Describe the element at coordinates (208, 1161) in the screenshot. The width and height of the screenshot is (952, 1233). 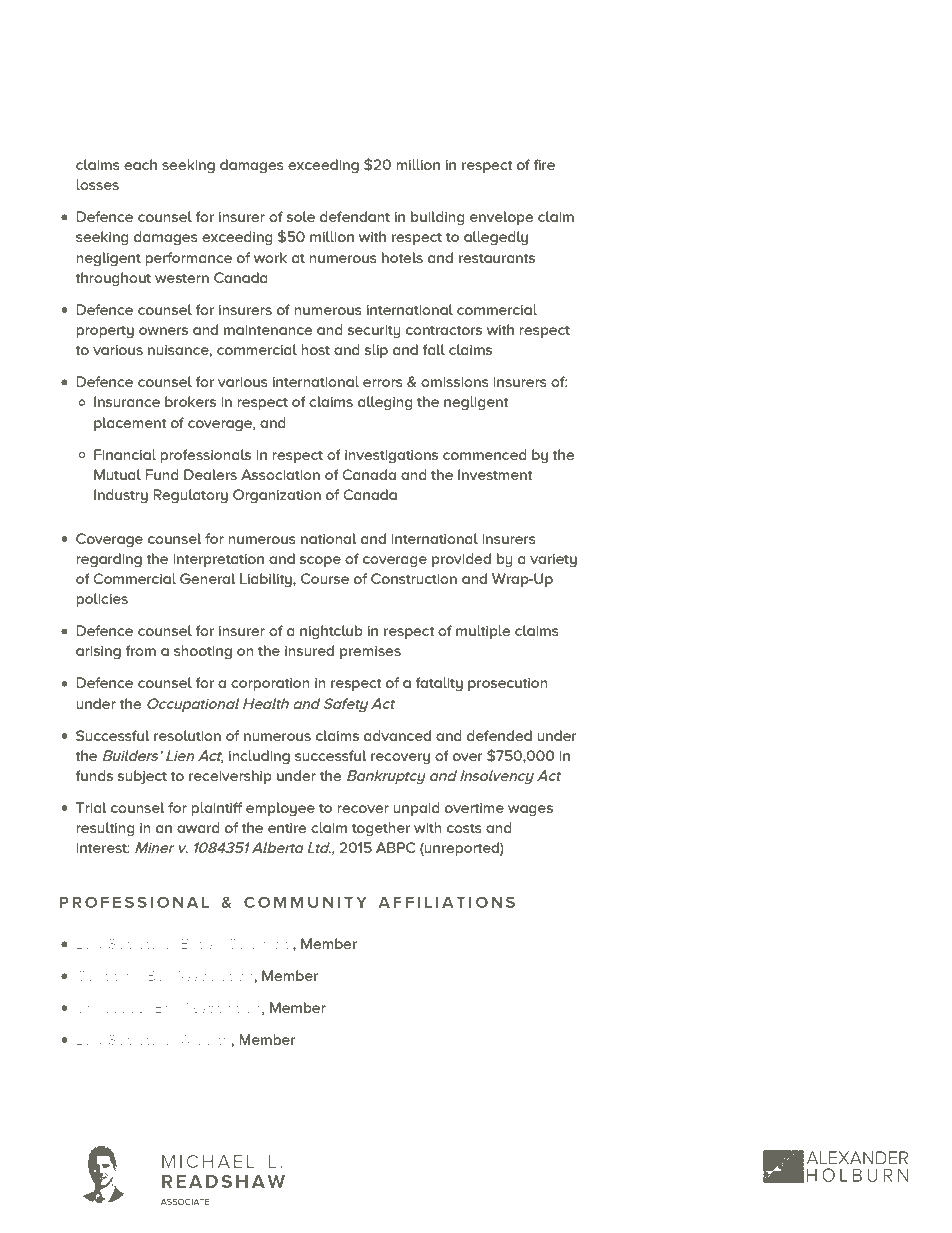
I see `MICHAEL` at that location.
